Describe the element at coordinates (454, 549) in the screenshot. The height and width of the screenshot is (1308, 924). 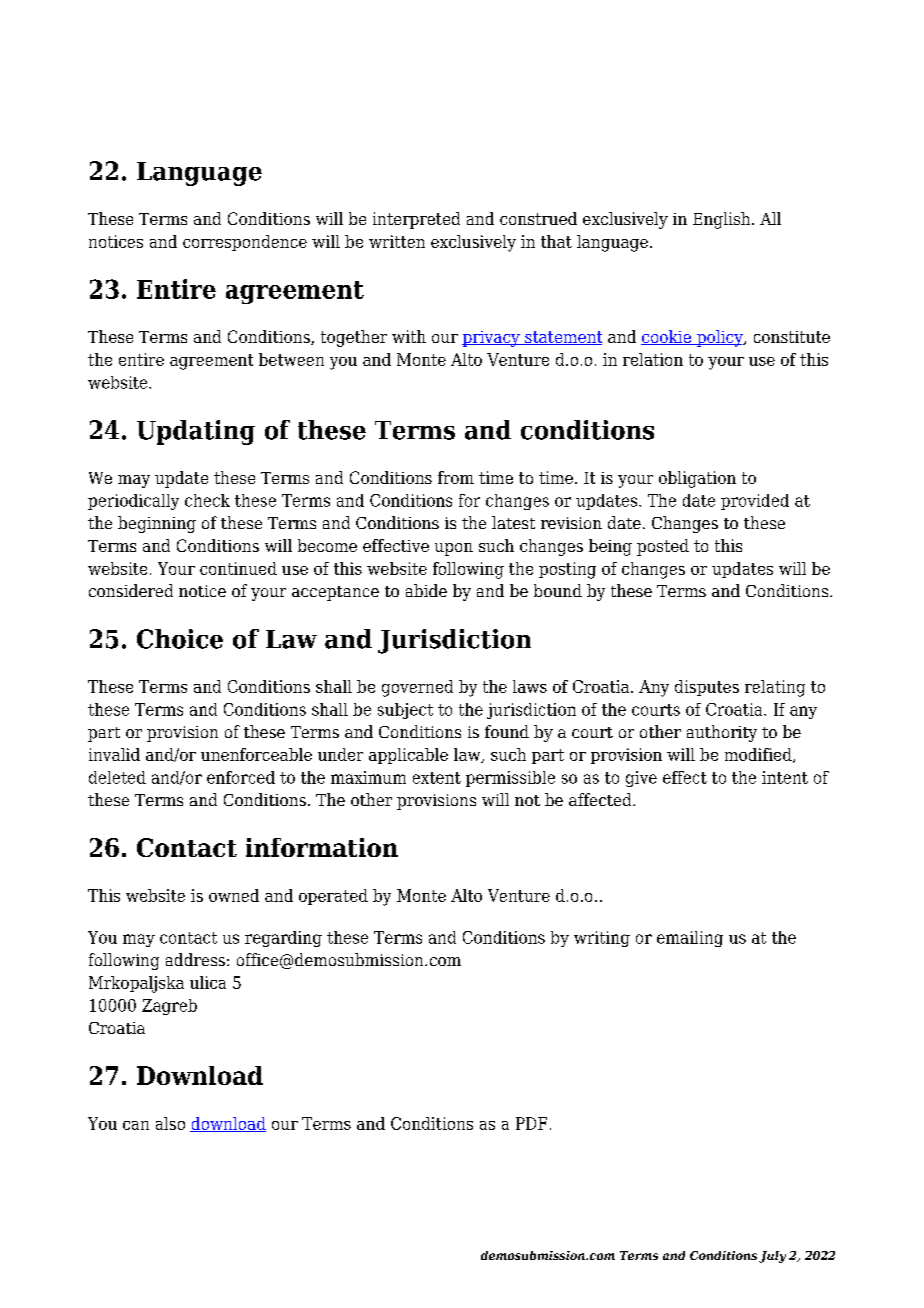
I see `upon` at that location.
